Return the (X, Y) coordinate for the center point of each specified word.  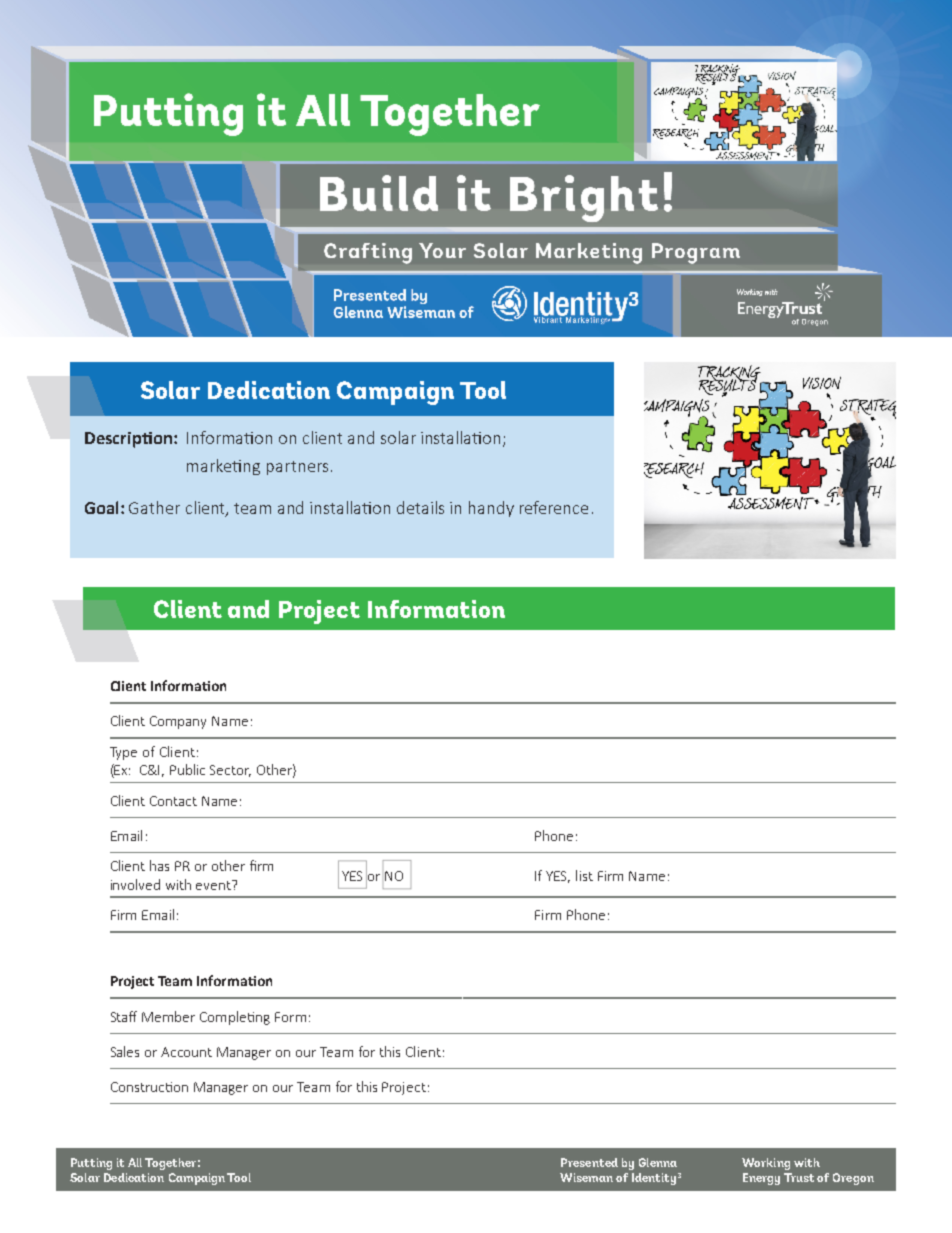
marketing (223, 467)
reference (554, 507)
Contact (173, 801)
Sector (230, 771)
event (214, 885)
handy (491, 509)
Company (178, 722)
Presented (589, 1162)
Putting (91, 1164)
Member (168, 1016)
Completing (235, 1018)
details (420, 507)
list (584, 875)
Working (766, 1164)
